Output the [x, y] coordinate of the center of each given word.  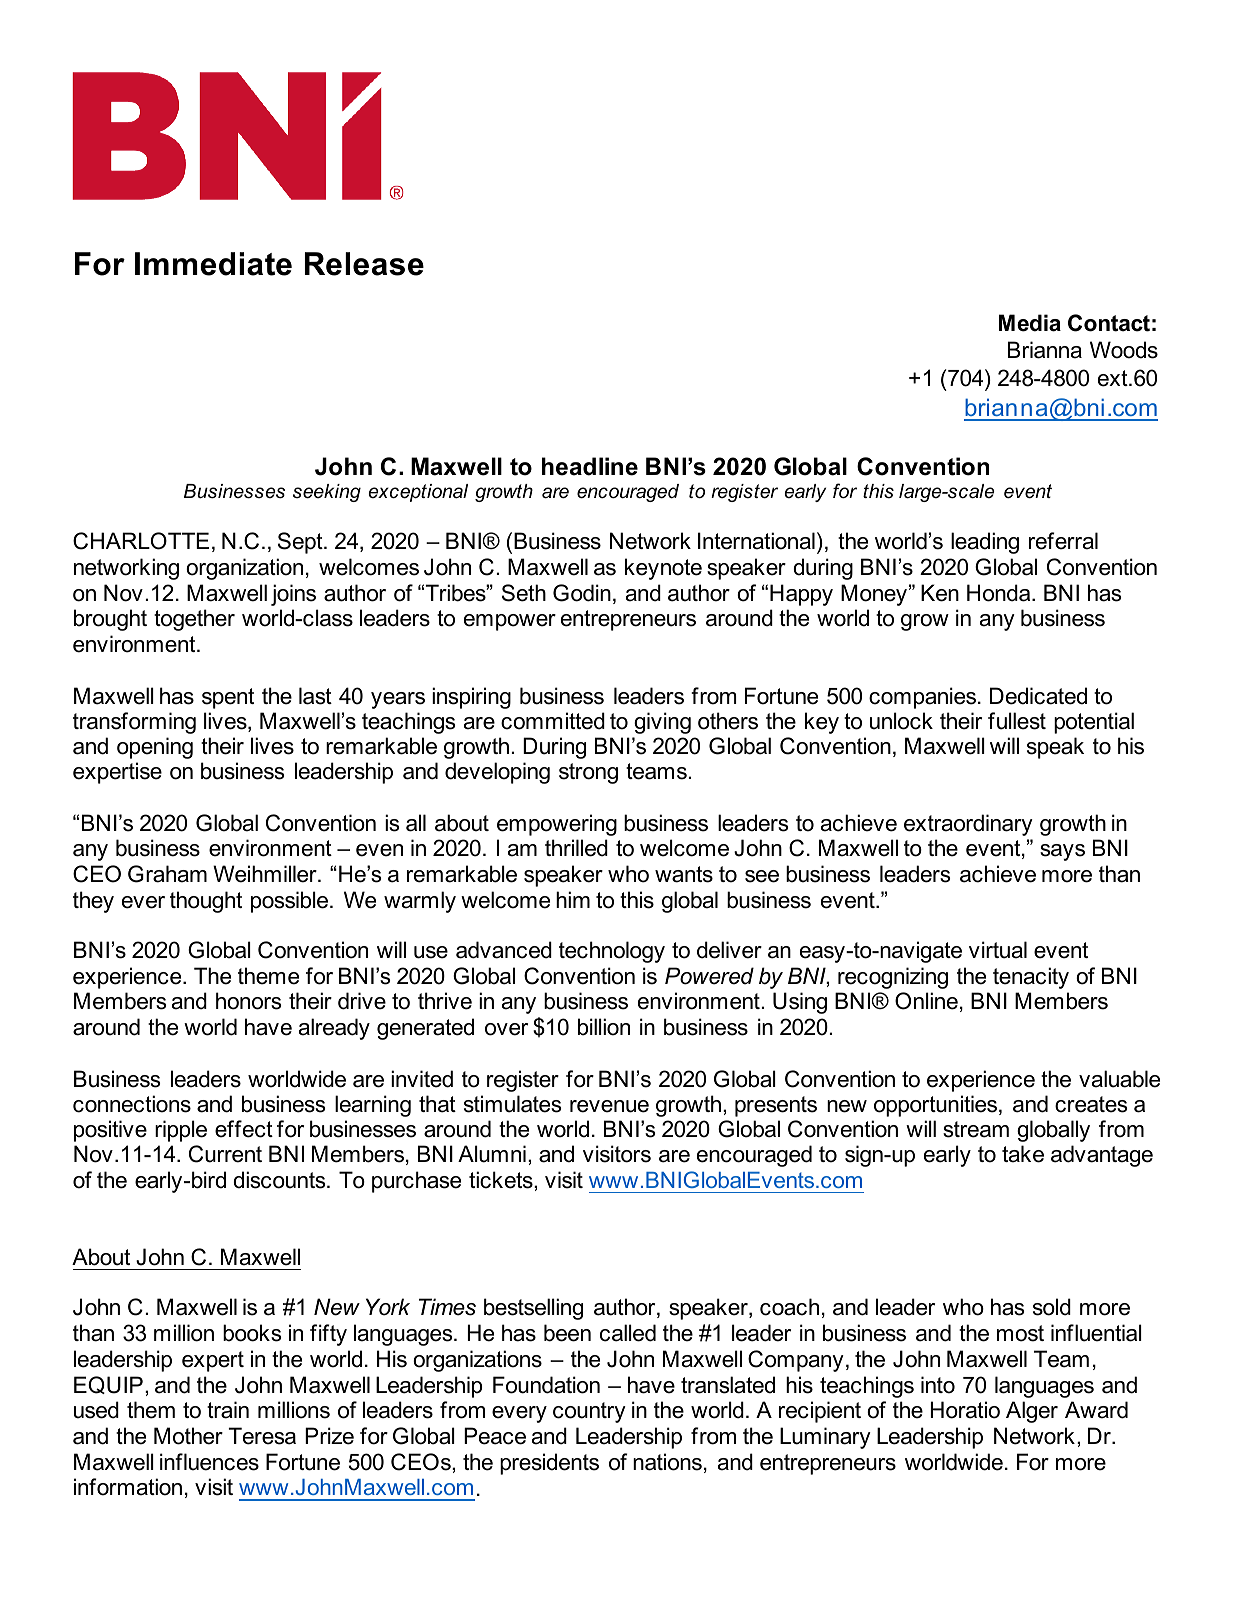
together [194, 620]
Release [364, 264]
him [573, 899]
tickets [502, 1180]
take [1023, 1154]
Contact [1109, 323]
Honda [1000, 593]
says [1062, 852]
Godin [582, 593]
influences [209, 1462]
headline [590, 466]
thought [206, 902]
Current [225, 1154]
